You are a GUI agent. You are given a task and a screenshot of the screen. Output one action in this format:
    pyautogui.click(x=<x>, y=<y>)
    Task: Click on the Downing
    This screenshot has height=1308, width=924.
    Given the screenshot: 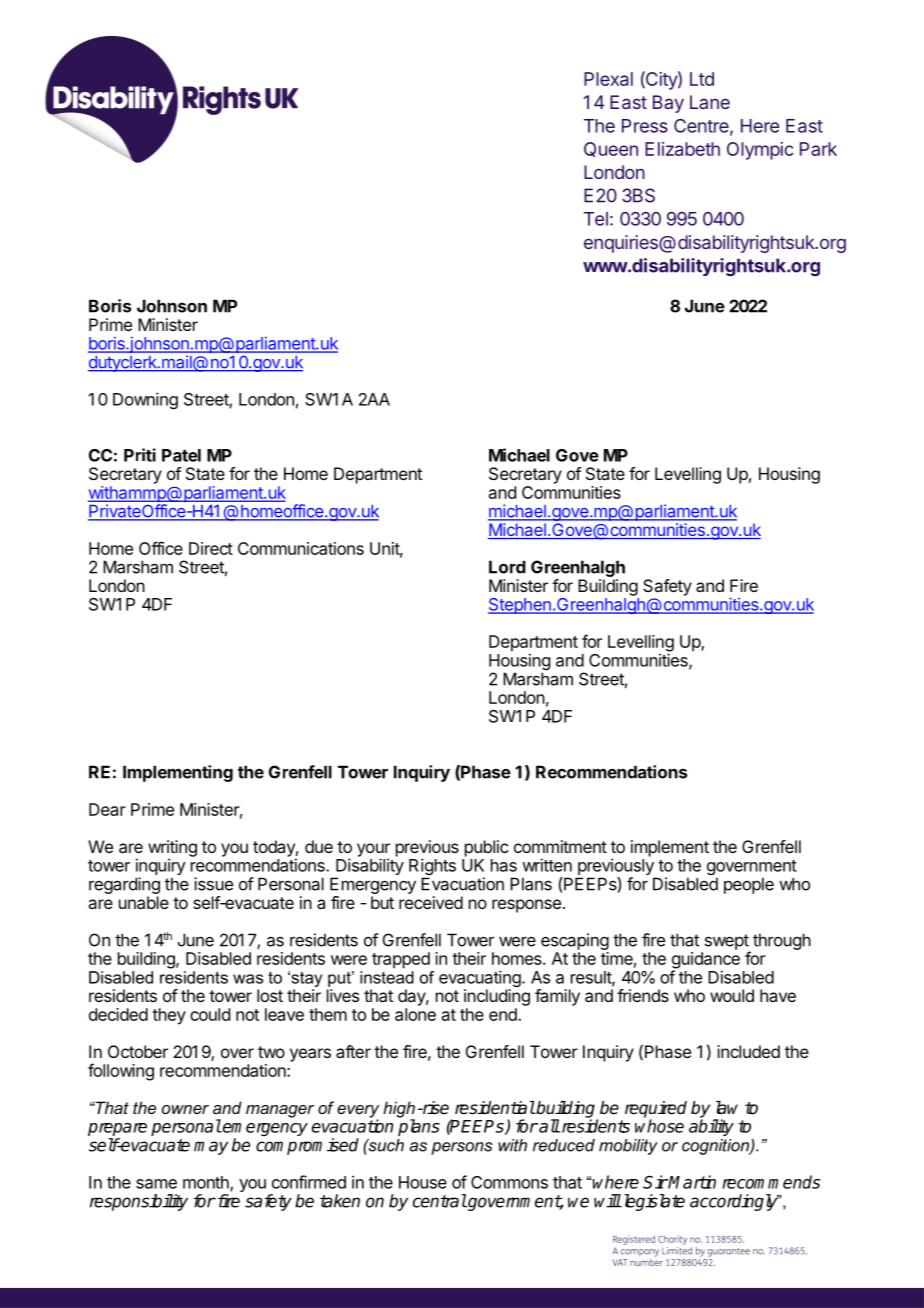 What is the action you would take?
    pyautogui.click(x=145, y=400)
